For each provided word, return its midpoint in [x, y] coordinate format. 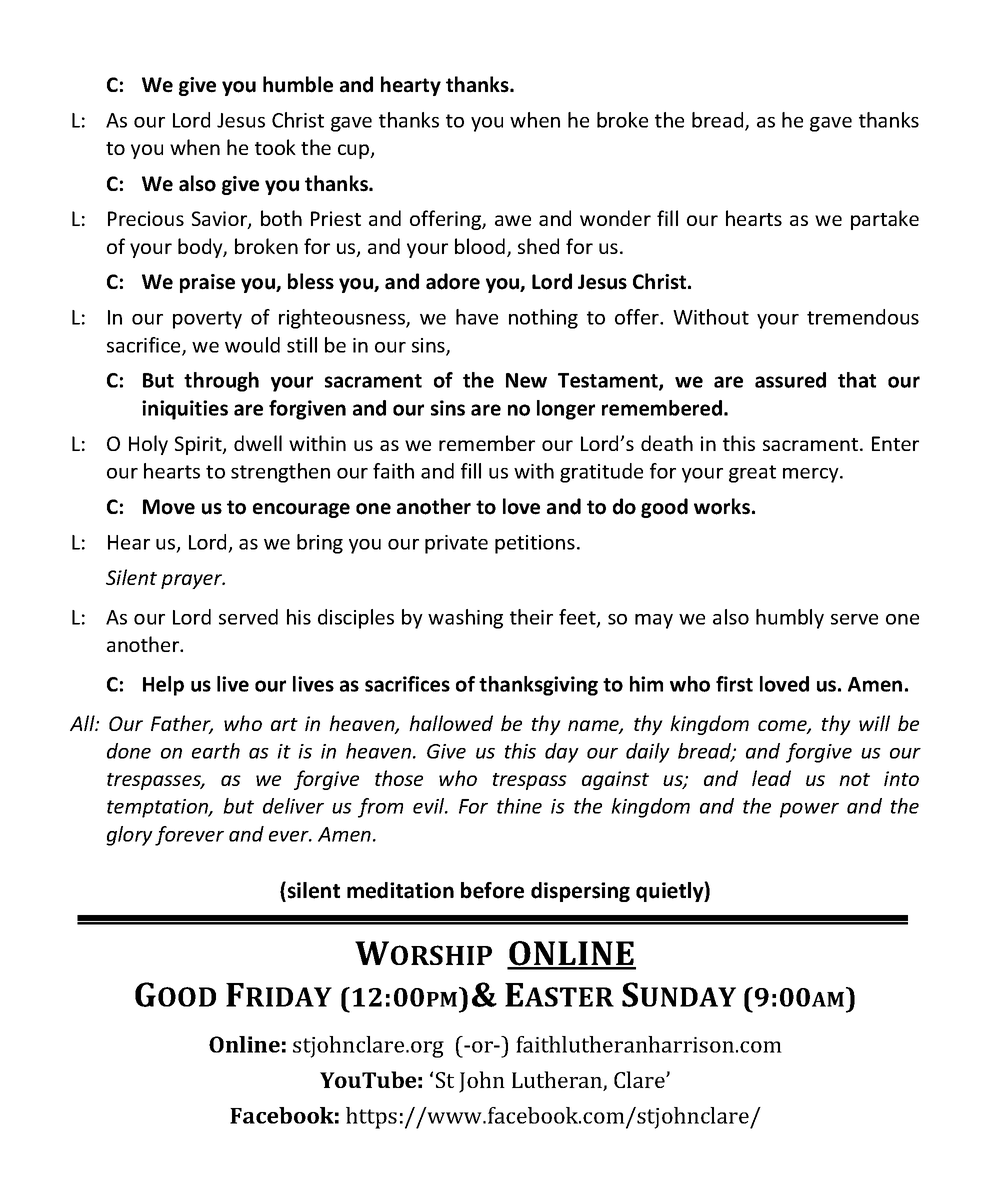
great [752, 474]
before [492, 890]
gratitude [601, 473]
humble [298, 84]
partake [885, 220]
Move [169, 507]
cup [355, 151]
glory [129, 836]
